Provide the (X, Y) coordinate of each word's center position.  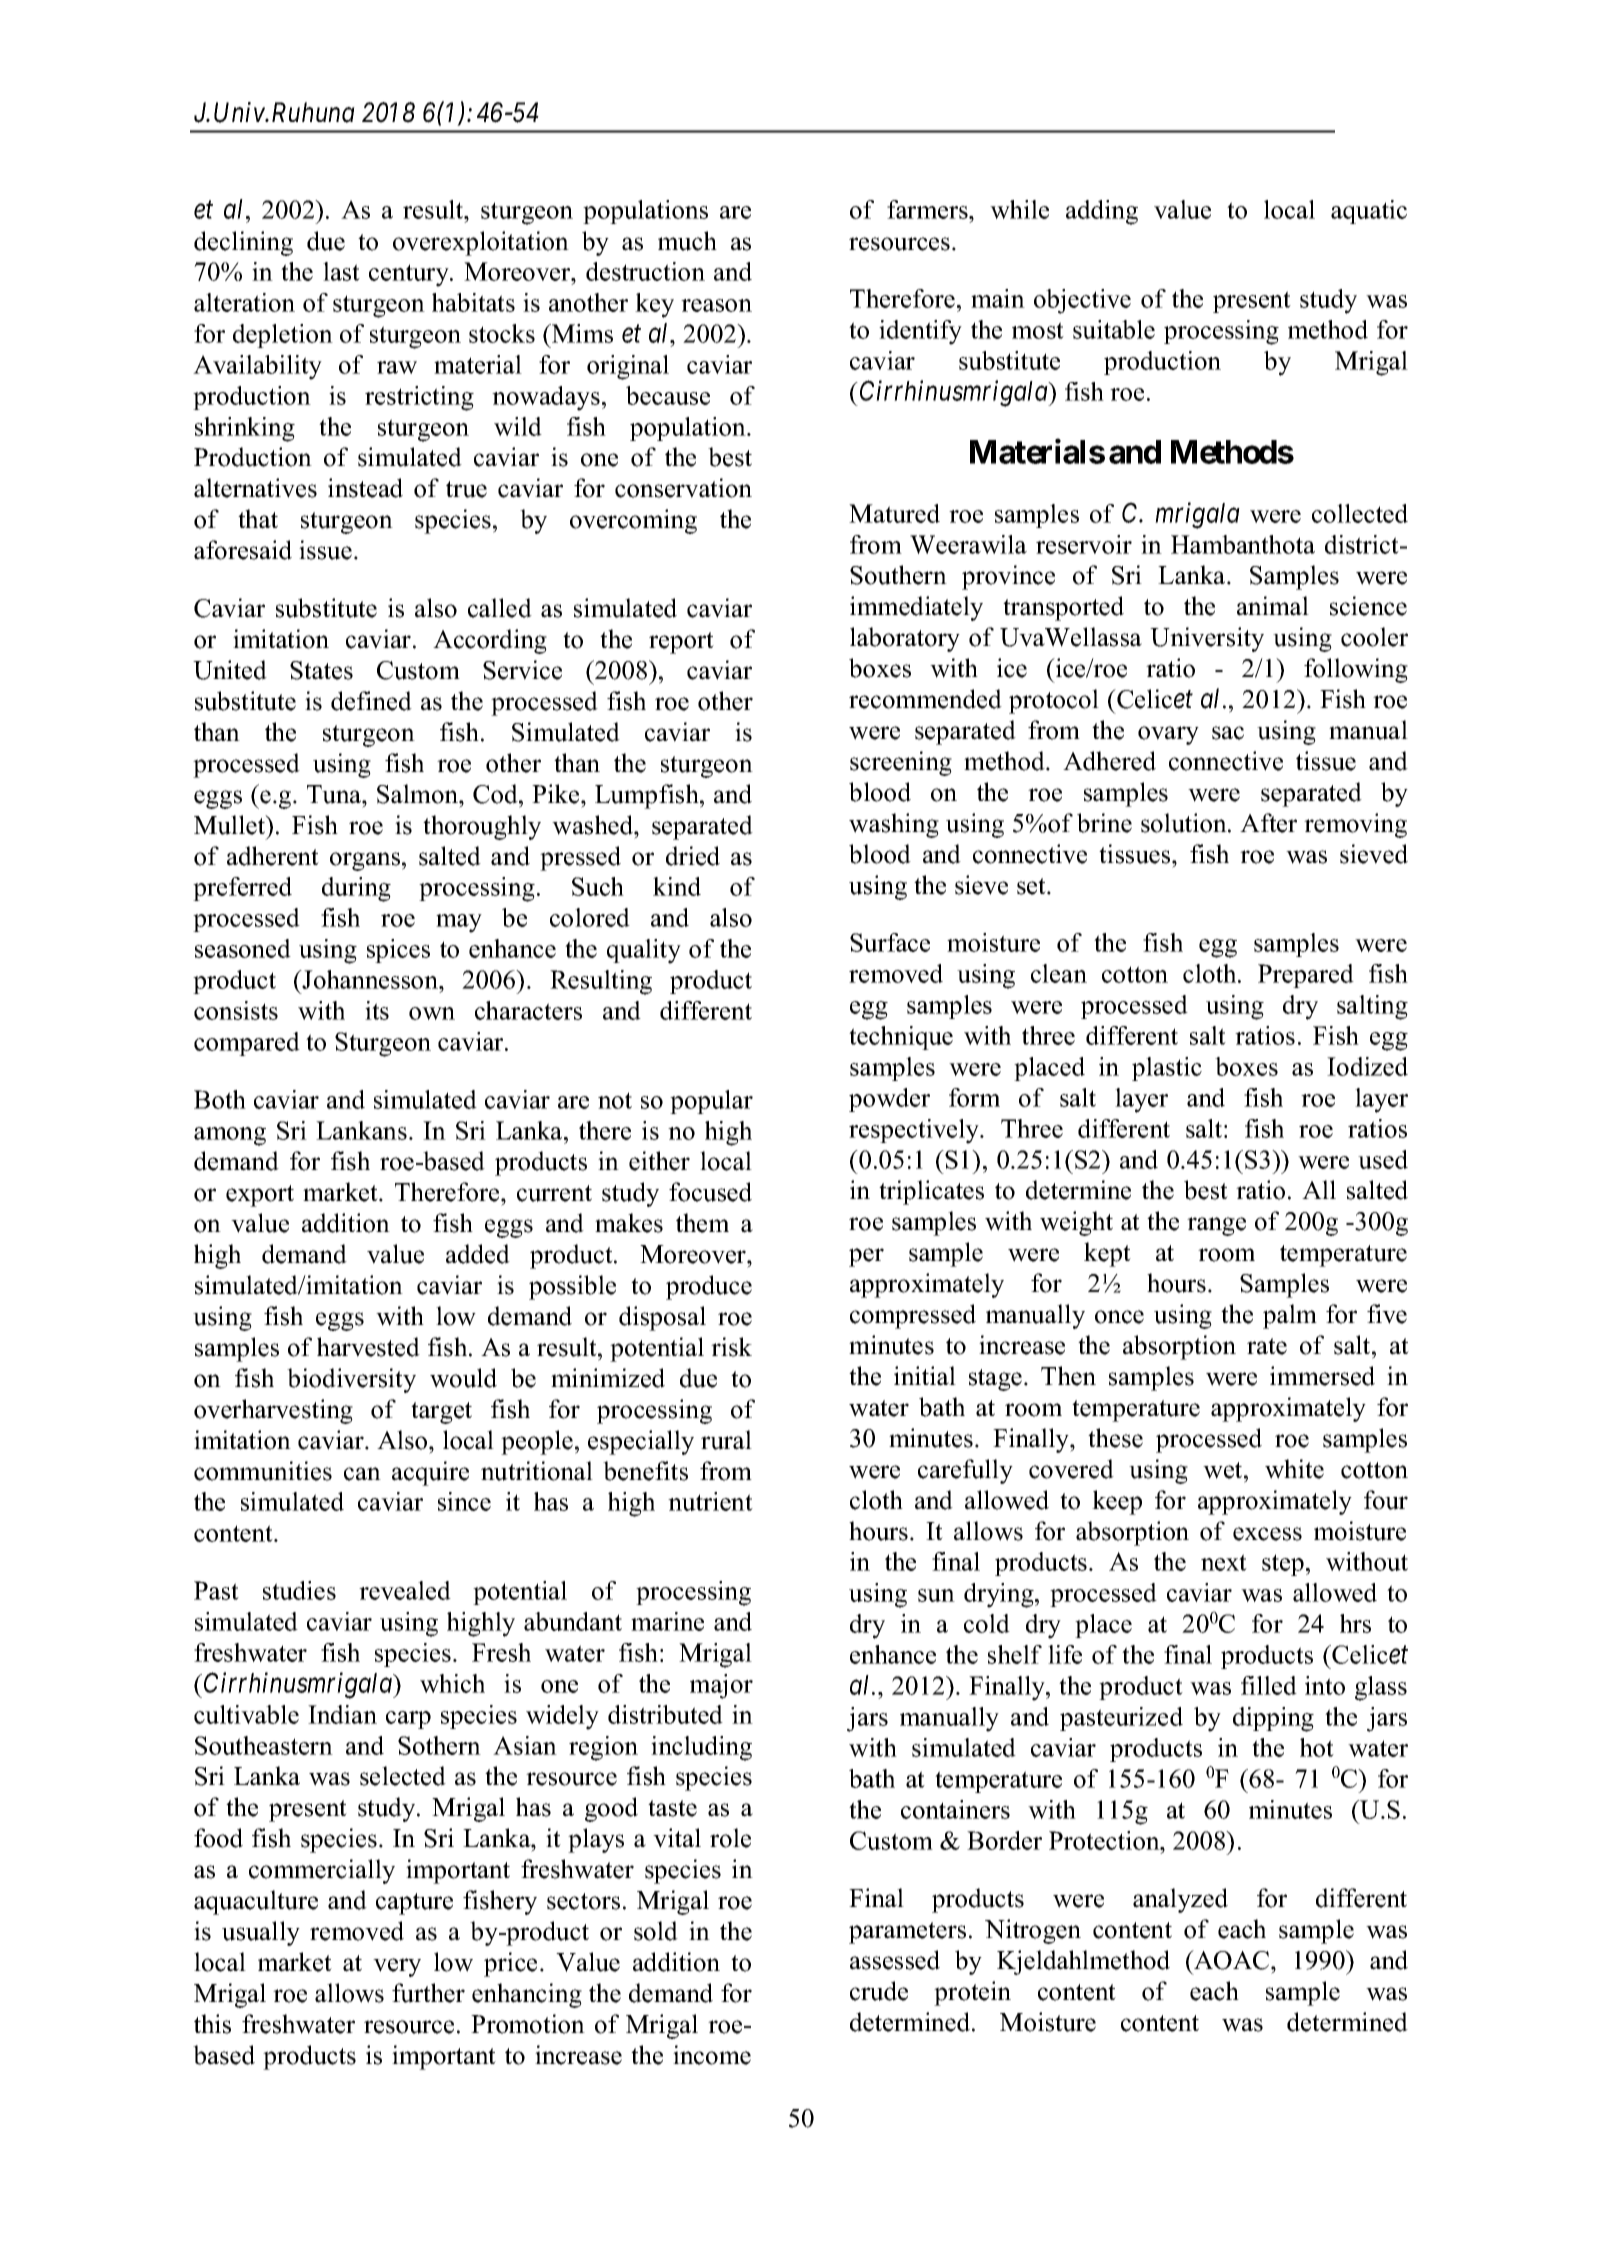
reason (716, 305)
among (230, 1136)
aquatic (1369, 212)
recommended (925, 699)
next (1224, 1562)
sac (1228, 733)
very (397, 1967)
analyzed (1180, 1900)
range (1216, 1226)
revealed (405, 1590)
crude (879, 1991)
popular (711, 1102)
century (410, 275)
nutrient (710, 1501)
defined (371, 701)
